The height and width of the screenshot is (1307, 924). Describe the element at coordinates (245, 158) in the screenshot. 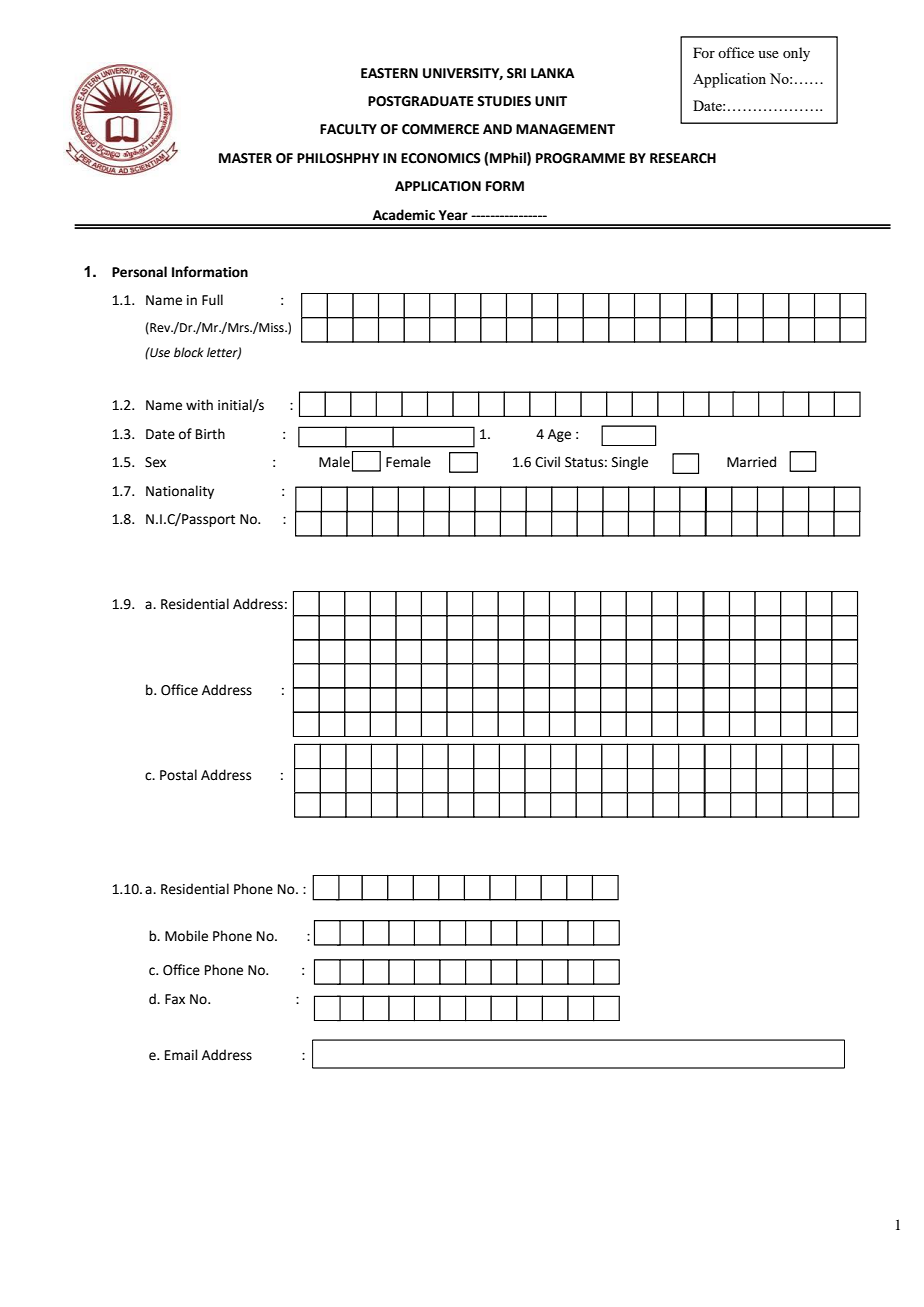

I see `MASTER` at that location.
